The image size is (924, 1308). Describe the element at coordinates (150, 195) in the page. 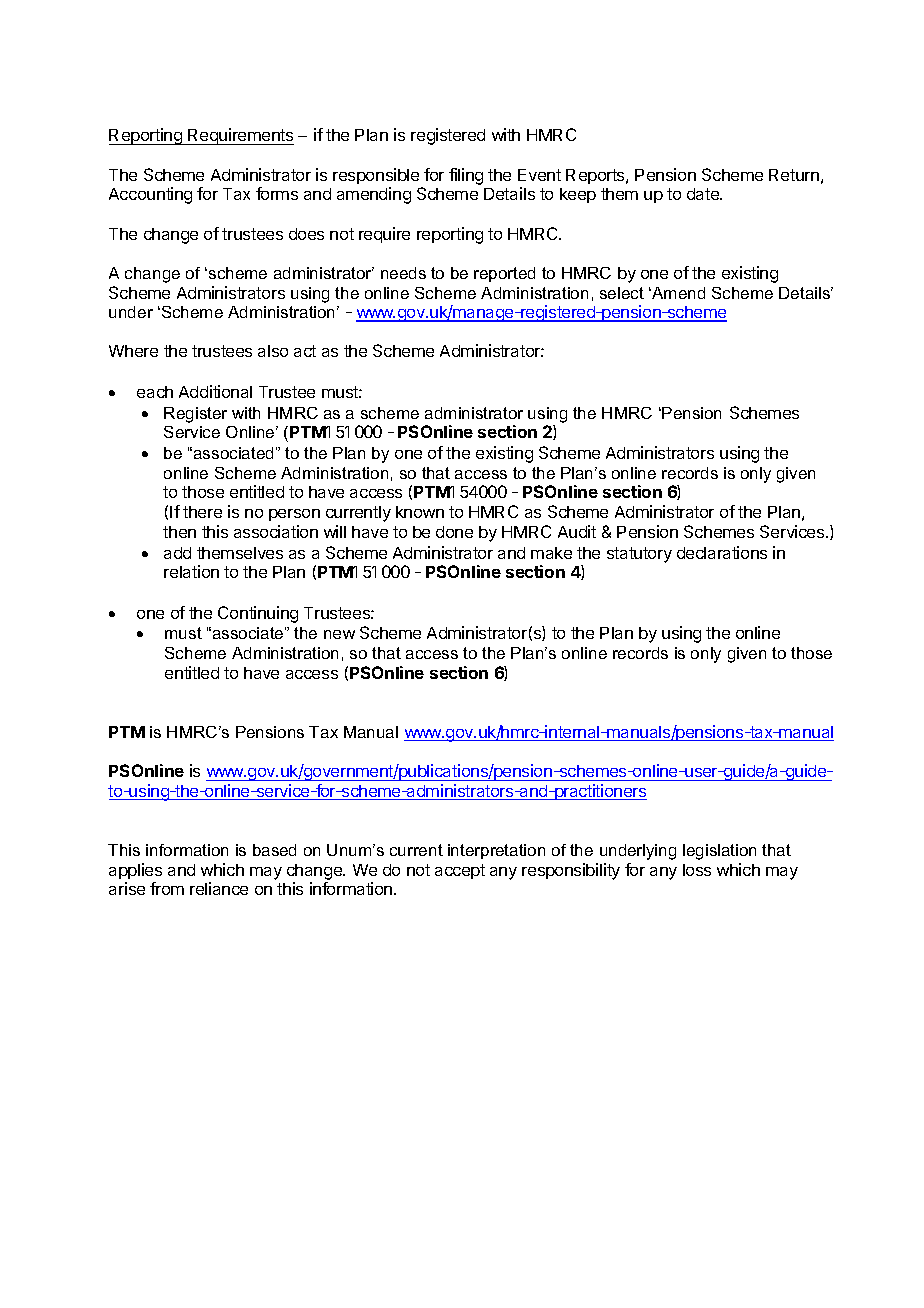

I see `Accounting` at that location.
